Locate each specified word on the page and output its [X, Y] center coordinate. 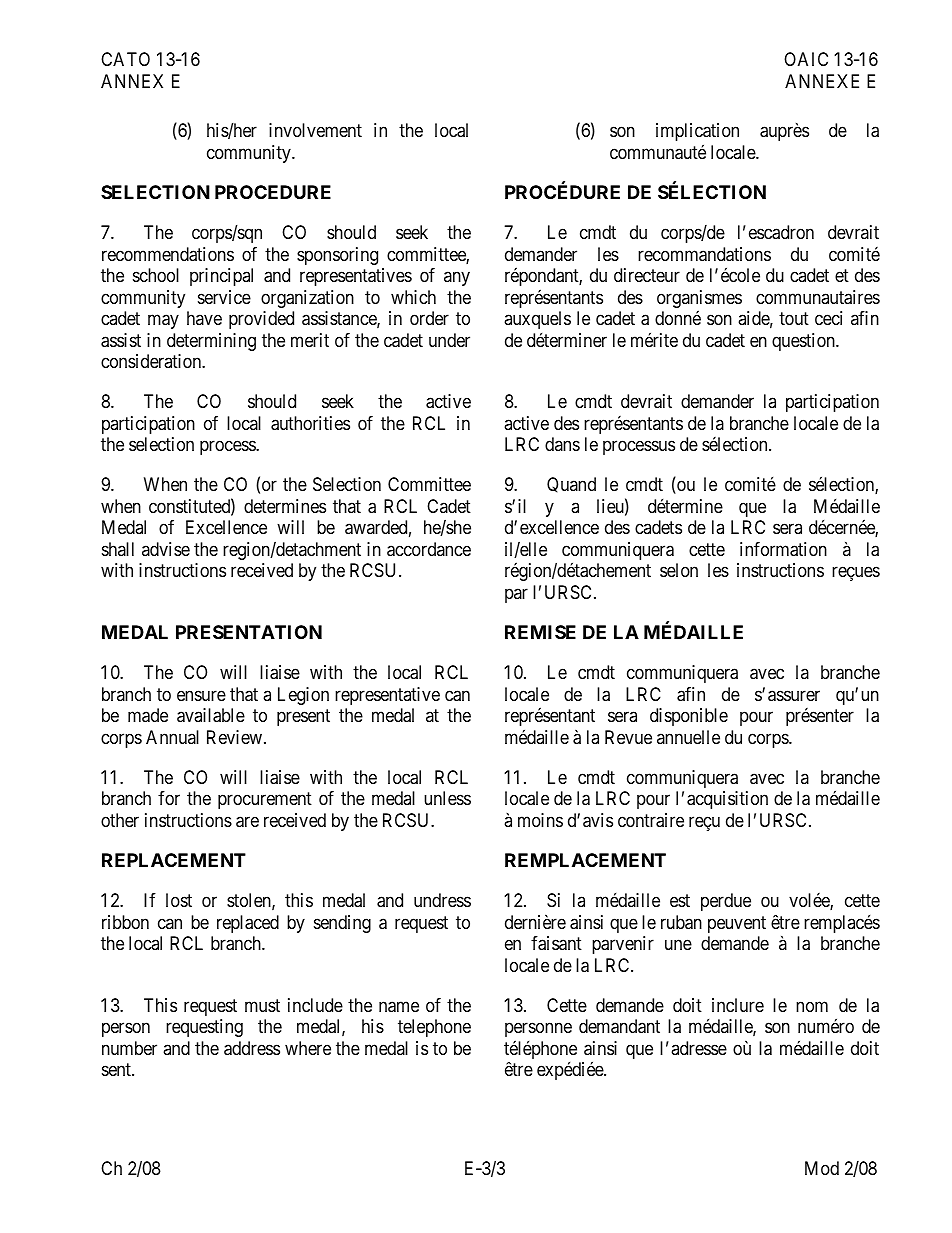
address [252, 1048]
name [399, 1007]
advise [166, 549]
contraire [651, 820]
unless [447, 798]
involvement [315, 130]
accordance [429, 549]
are [247, 822]
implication [697, 132]
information [783, 549]
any [457, 279]
